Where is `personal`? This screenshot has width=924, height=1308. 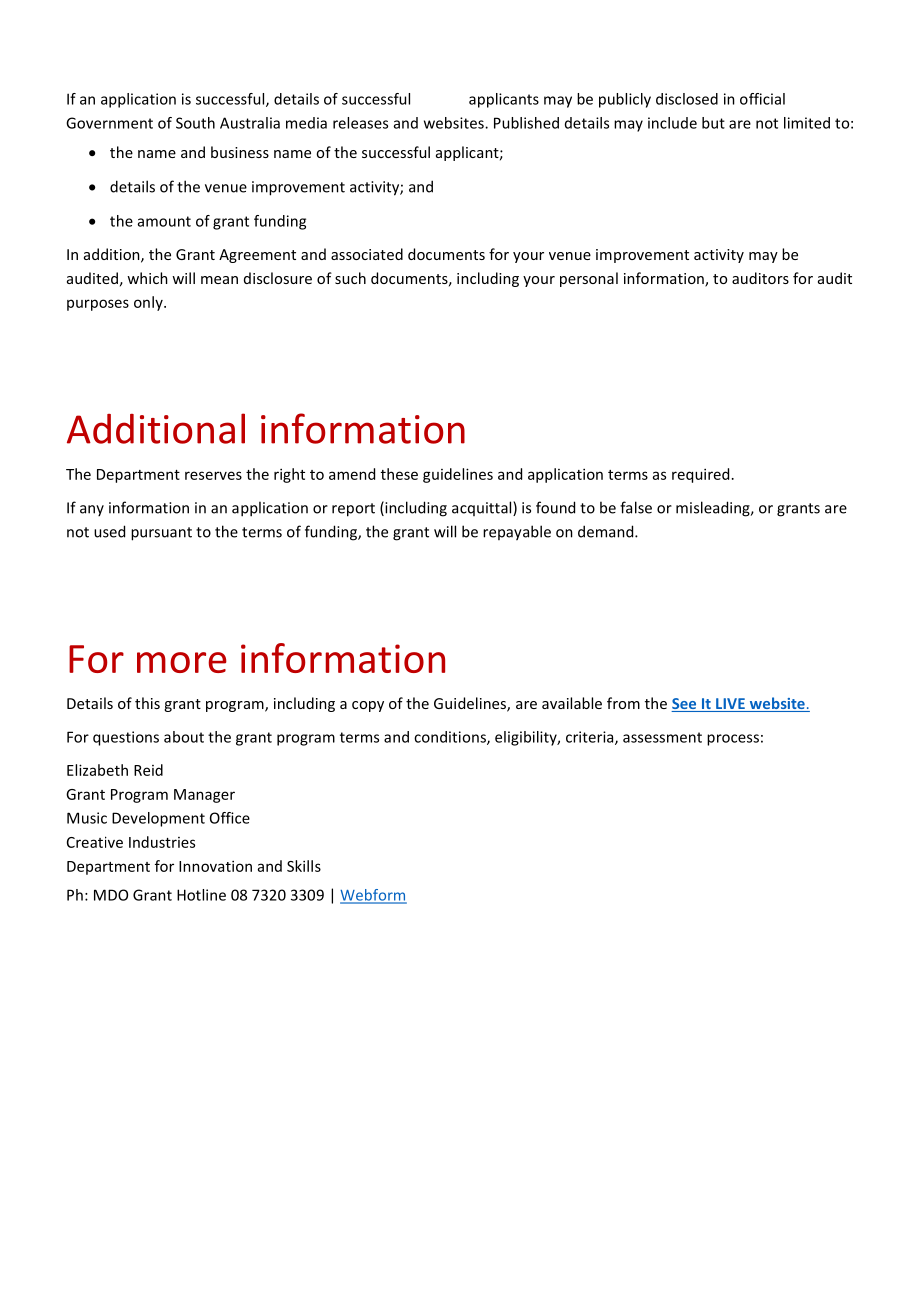
personal is located at coordinates (589, 279).
